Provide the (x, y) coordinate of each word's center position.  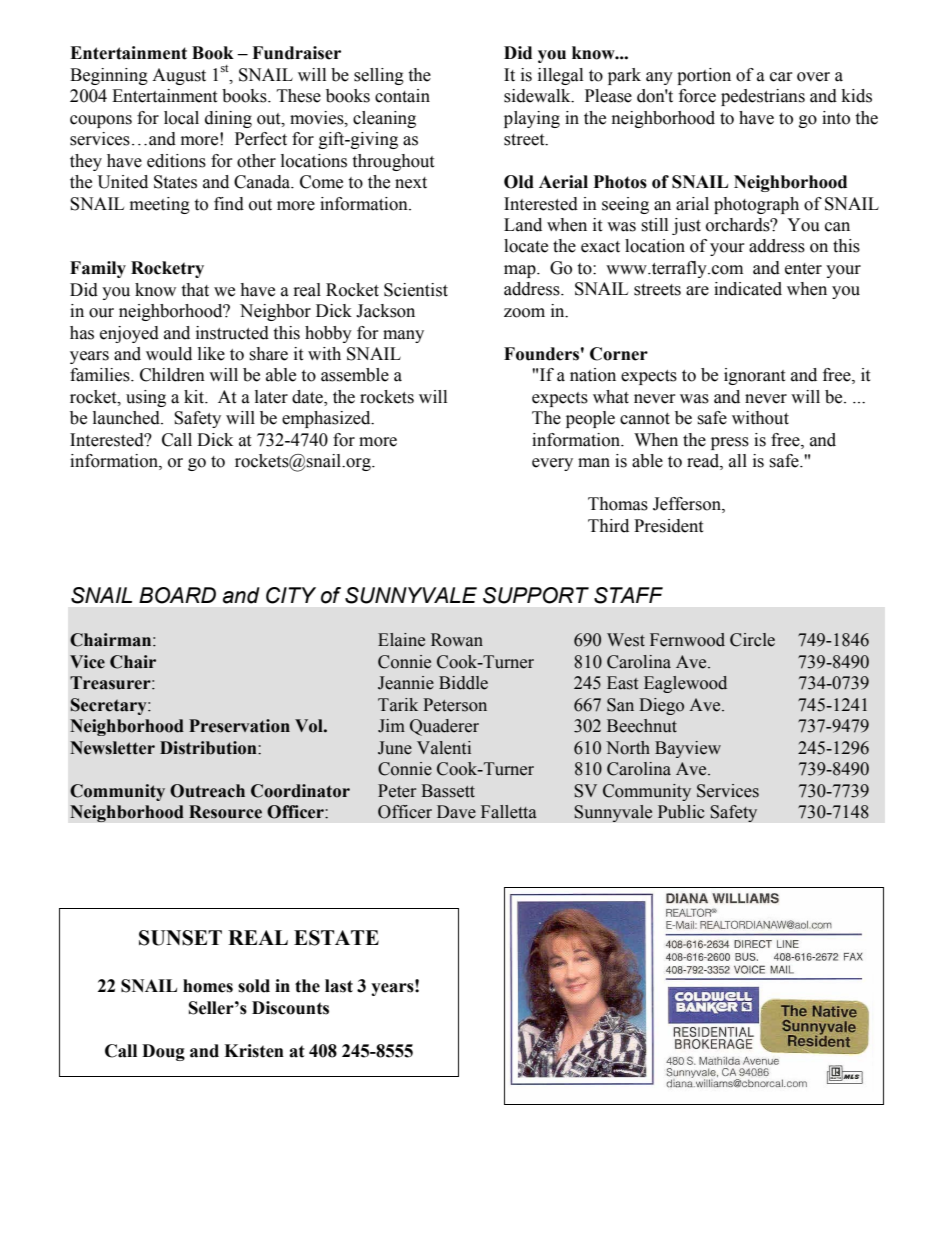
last (339, 986)
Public (681, 812)
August (179, 76)
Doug (163, 1052)
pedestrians (763, 97)
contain (402, 96)
